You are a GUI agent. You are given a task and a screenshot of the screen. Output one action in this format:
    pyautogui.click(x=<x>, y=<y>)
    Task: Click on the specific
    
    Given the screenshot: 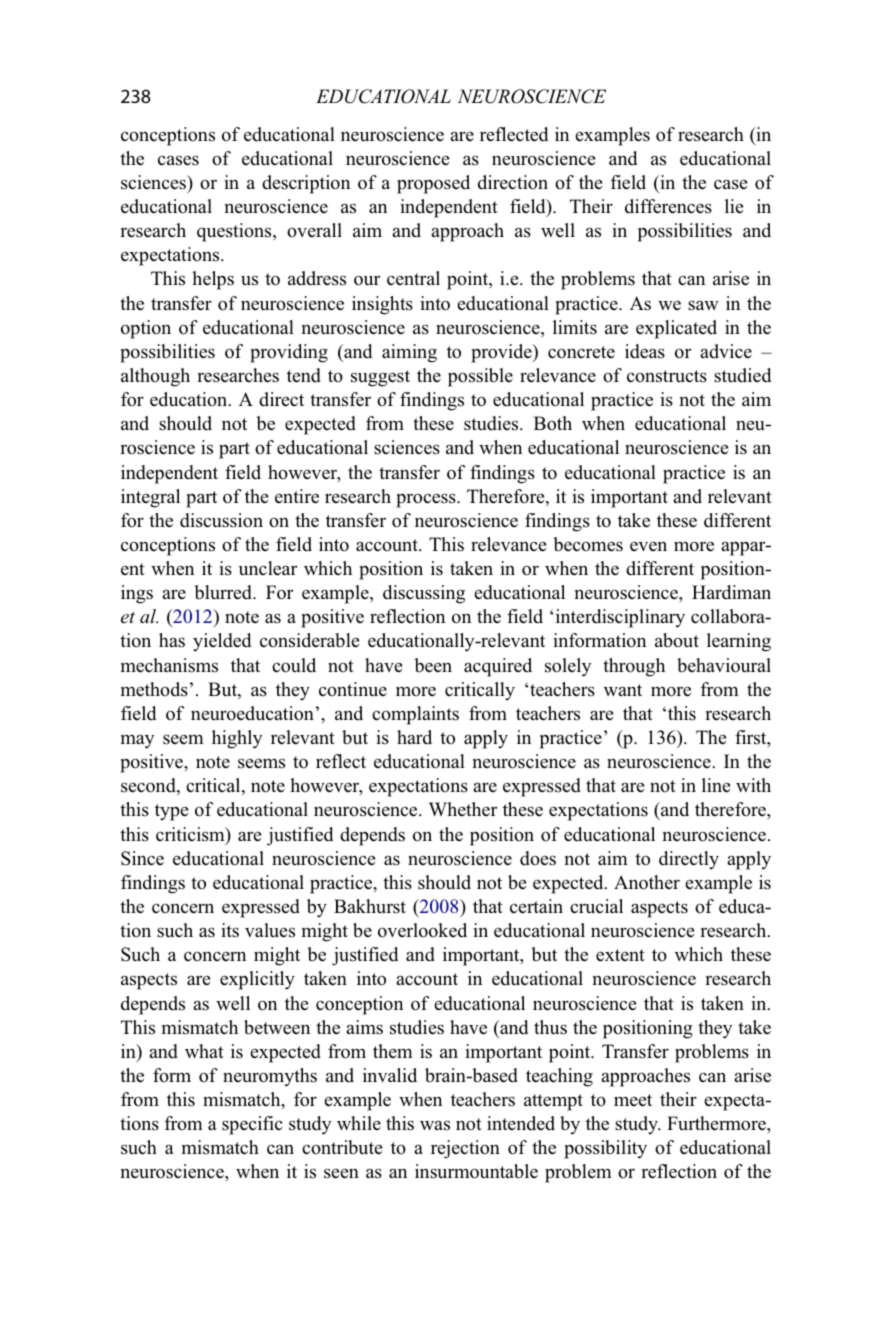 What is the action you would take?
    pyautogui.click(x=252, y=1125)
